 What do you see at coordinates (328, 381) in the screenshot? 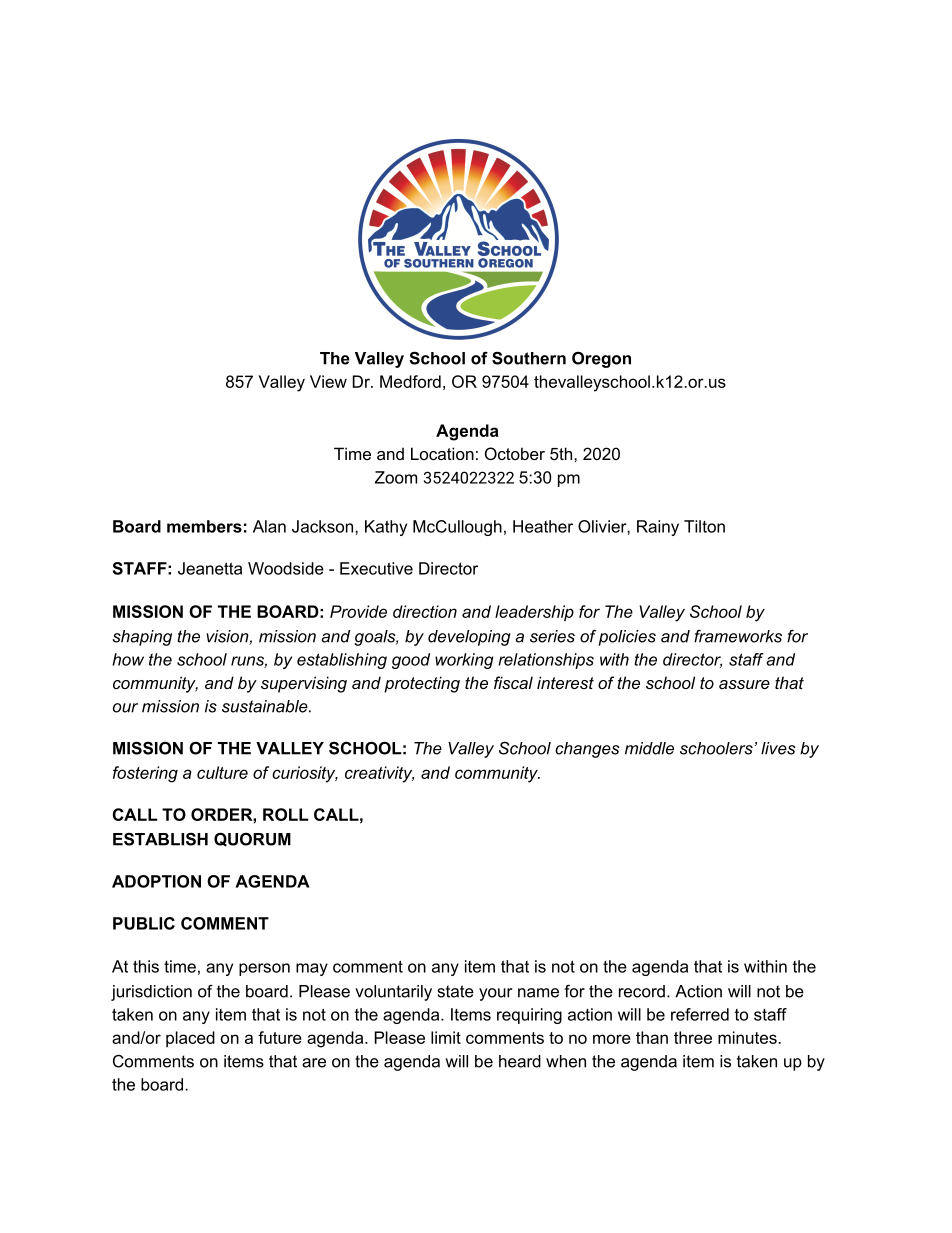
I see `View` at bounding box center [328, 381].
